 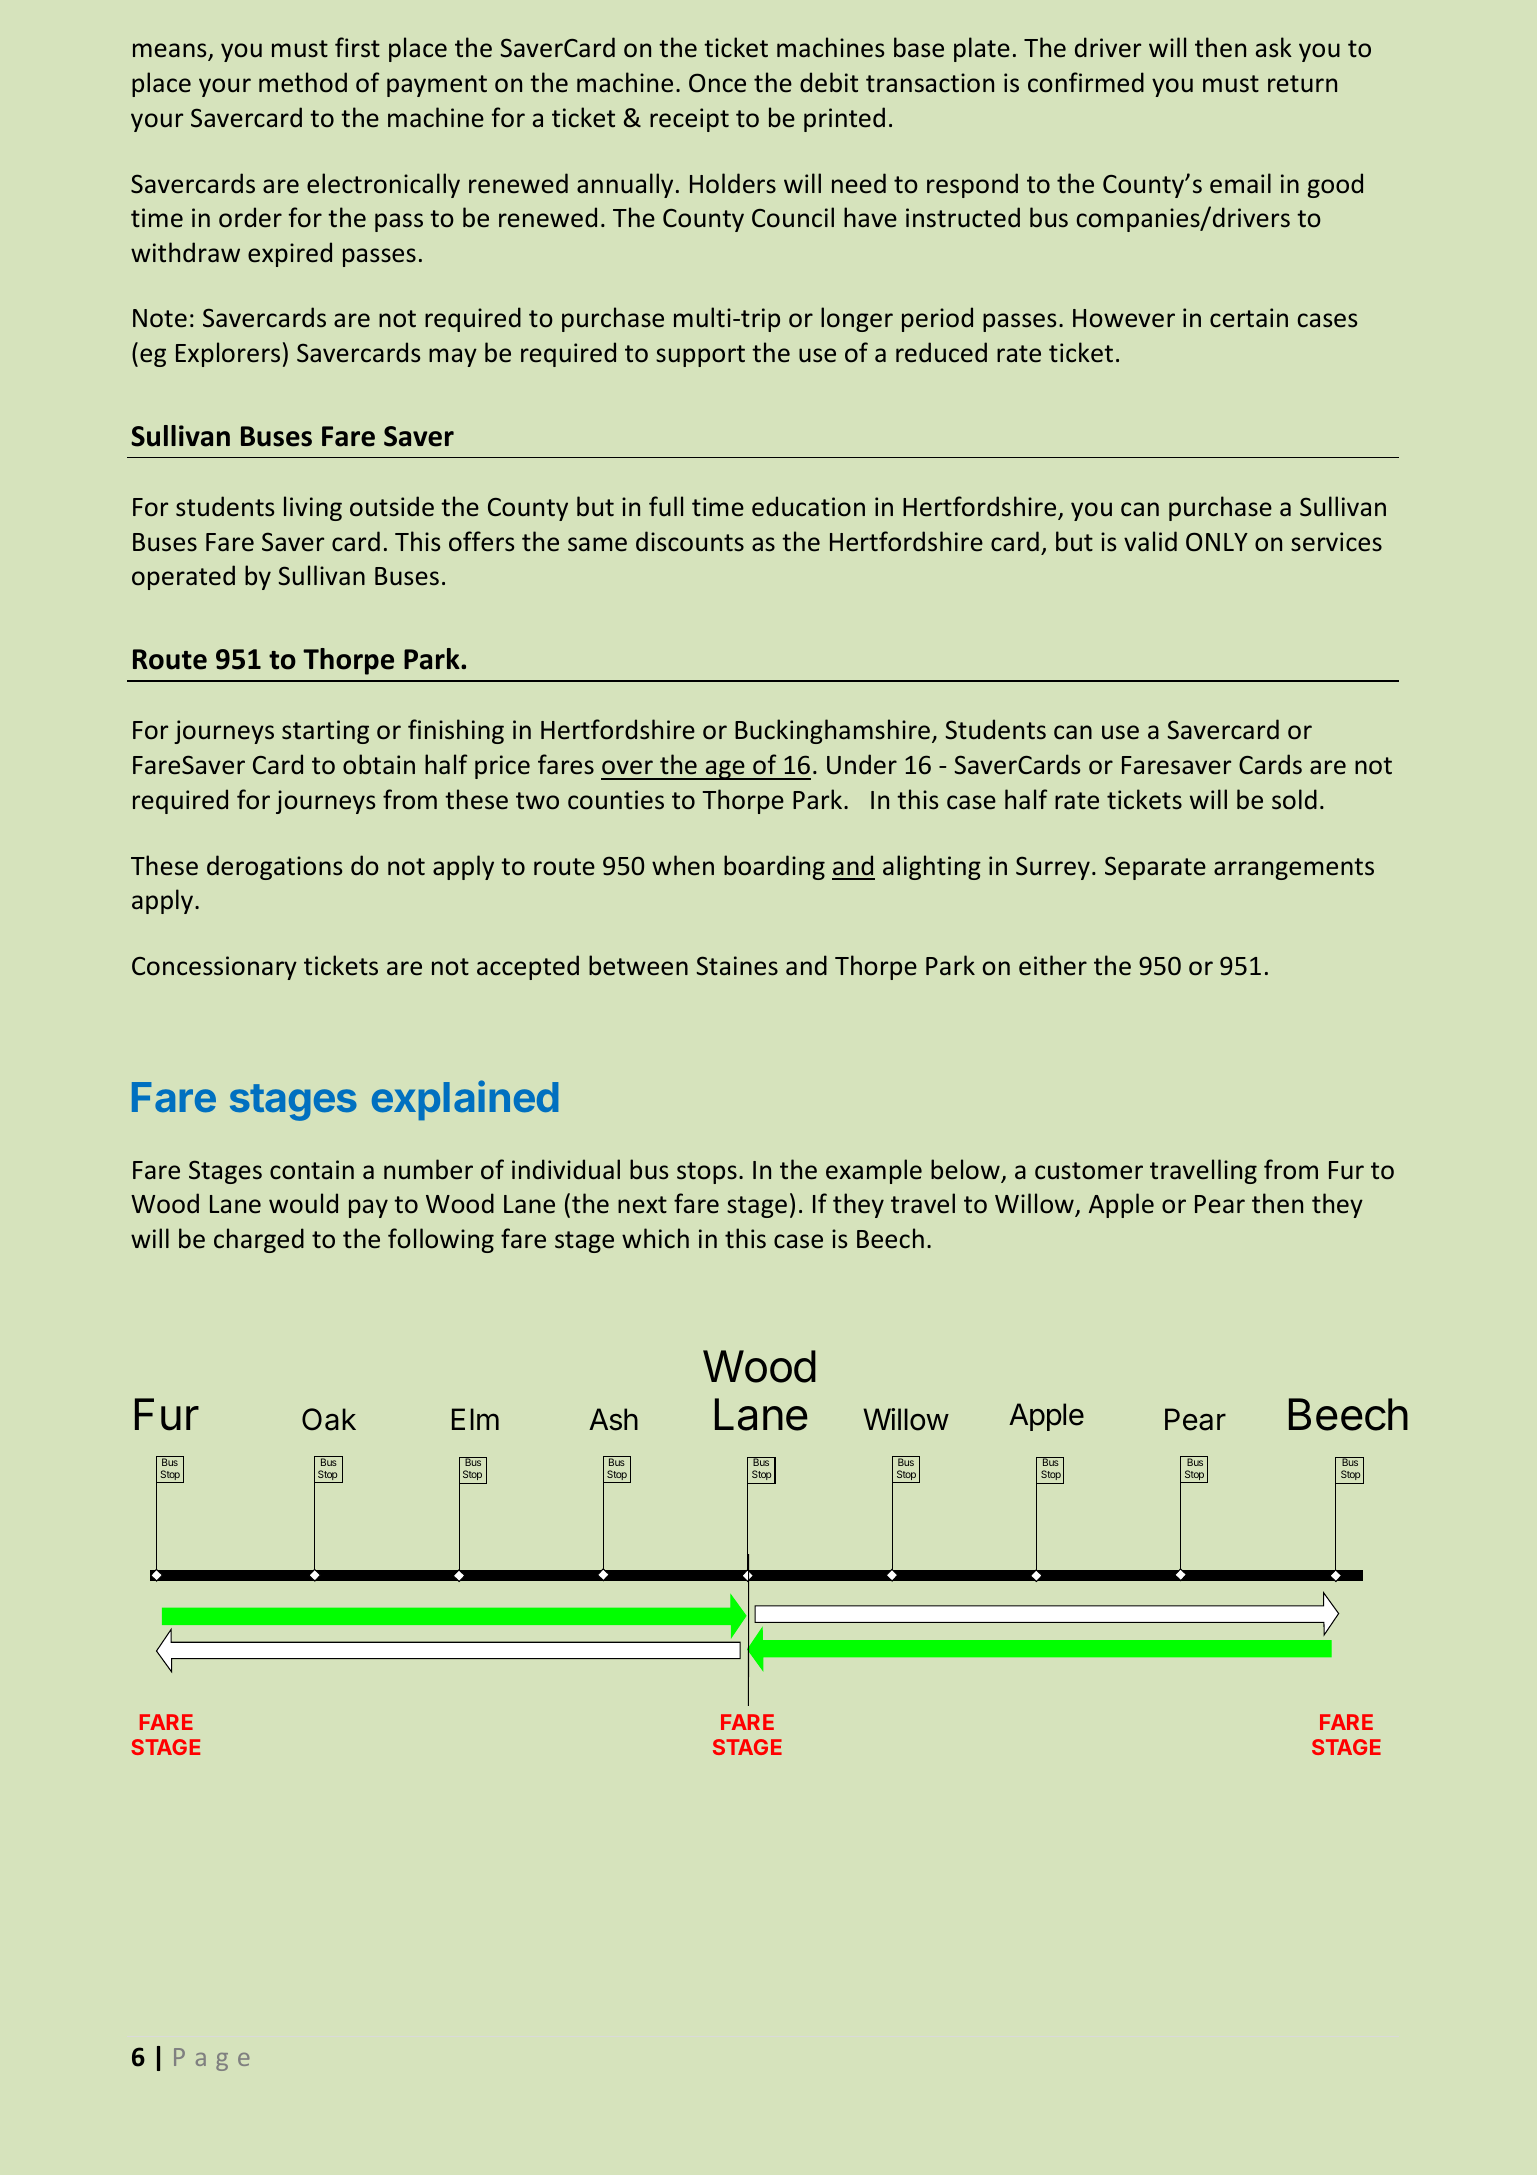 I want to click on Ash, so click(x=613, y=1419).
